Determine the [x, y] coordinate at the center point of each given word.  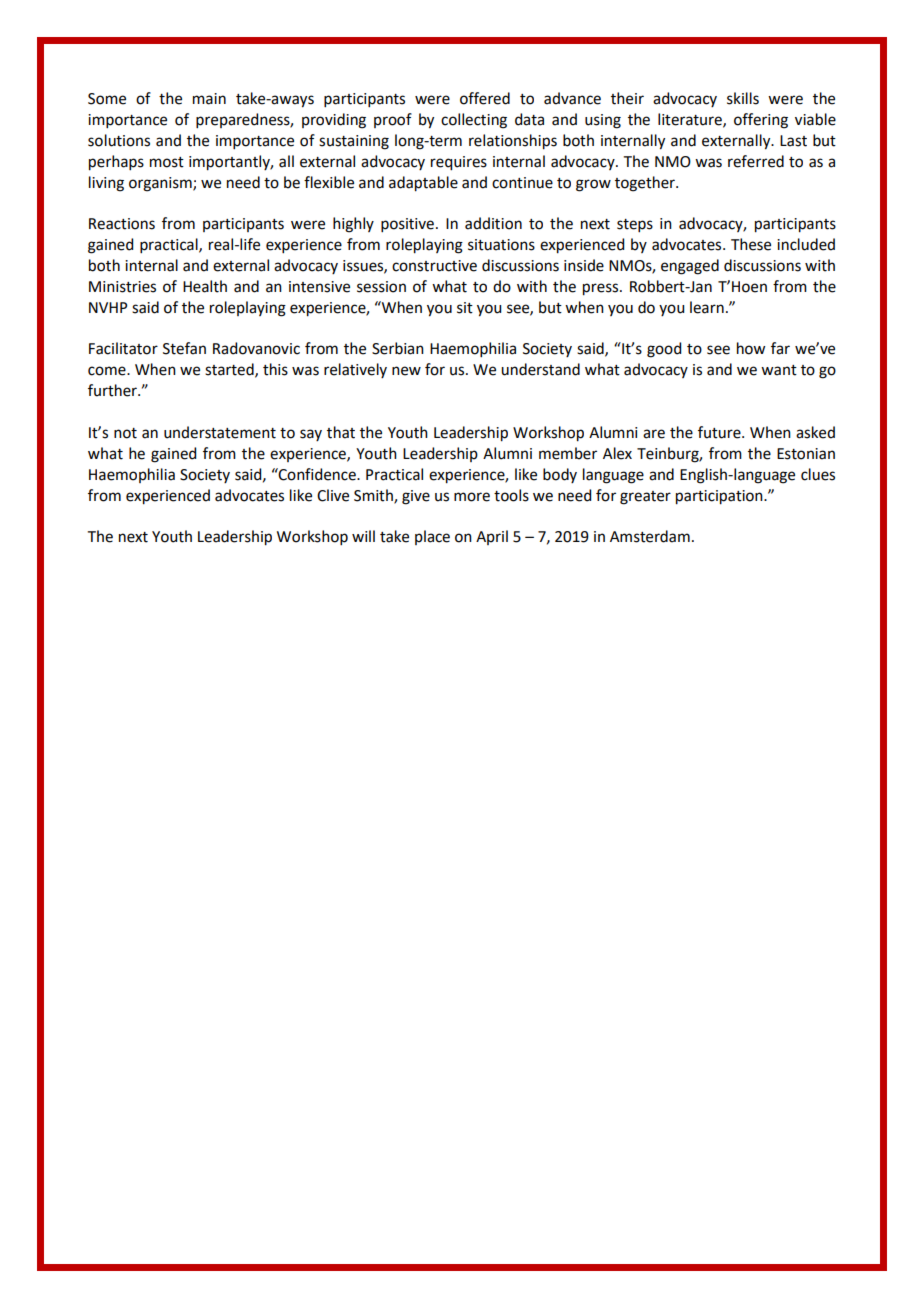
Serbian [398, 348]
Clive [333, 495]
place [432, 537]
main [209, 99]
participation [720, 497]
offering [761, 121]
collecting [474, 121]
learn [707, 307]
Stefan [184, 348]
